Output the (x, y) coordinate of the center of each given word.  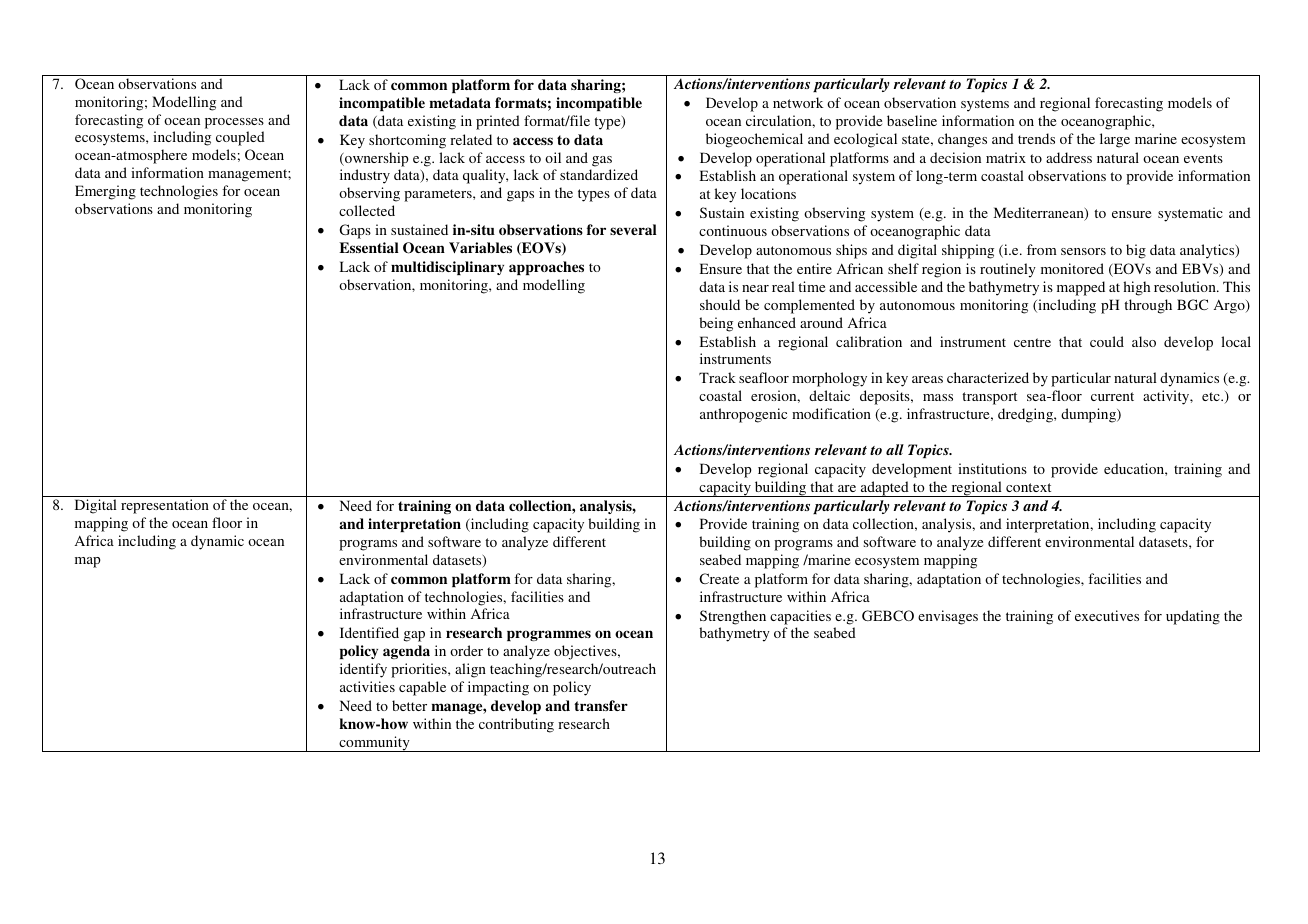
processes (234, 123)
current (1112, 396)
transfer (601, 705)
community (374, 744)
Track (717, 377)
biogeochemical (754, 140)
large (1115, 140)
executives (1107, 615)
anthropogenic (743, 415)
